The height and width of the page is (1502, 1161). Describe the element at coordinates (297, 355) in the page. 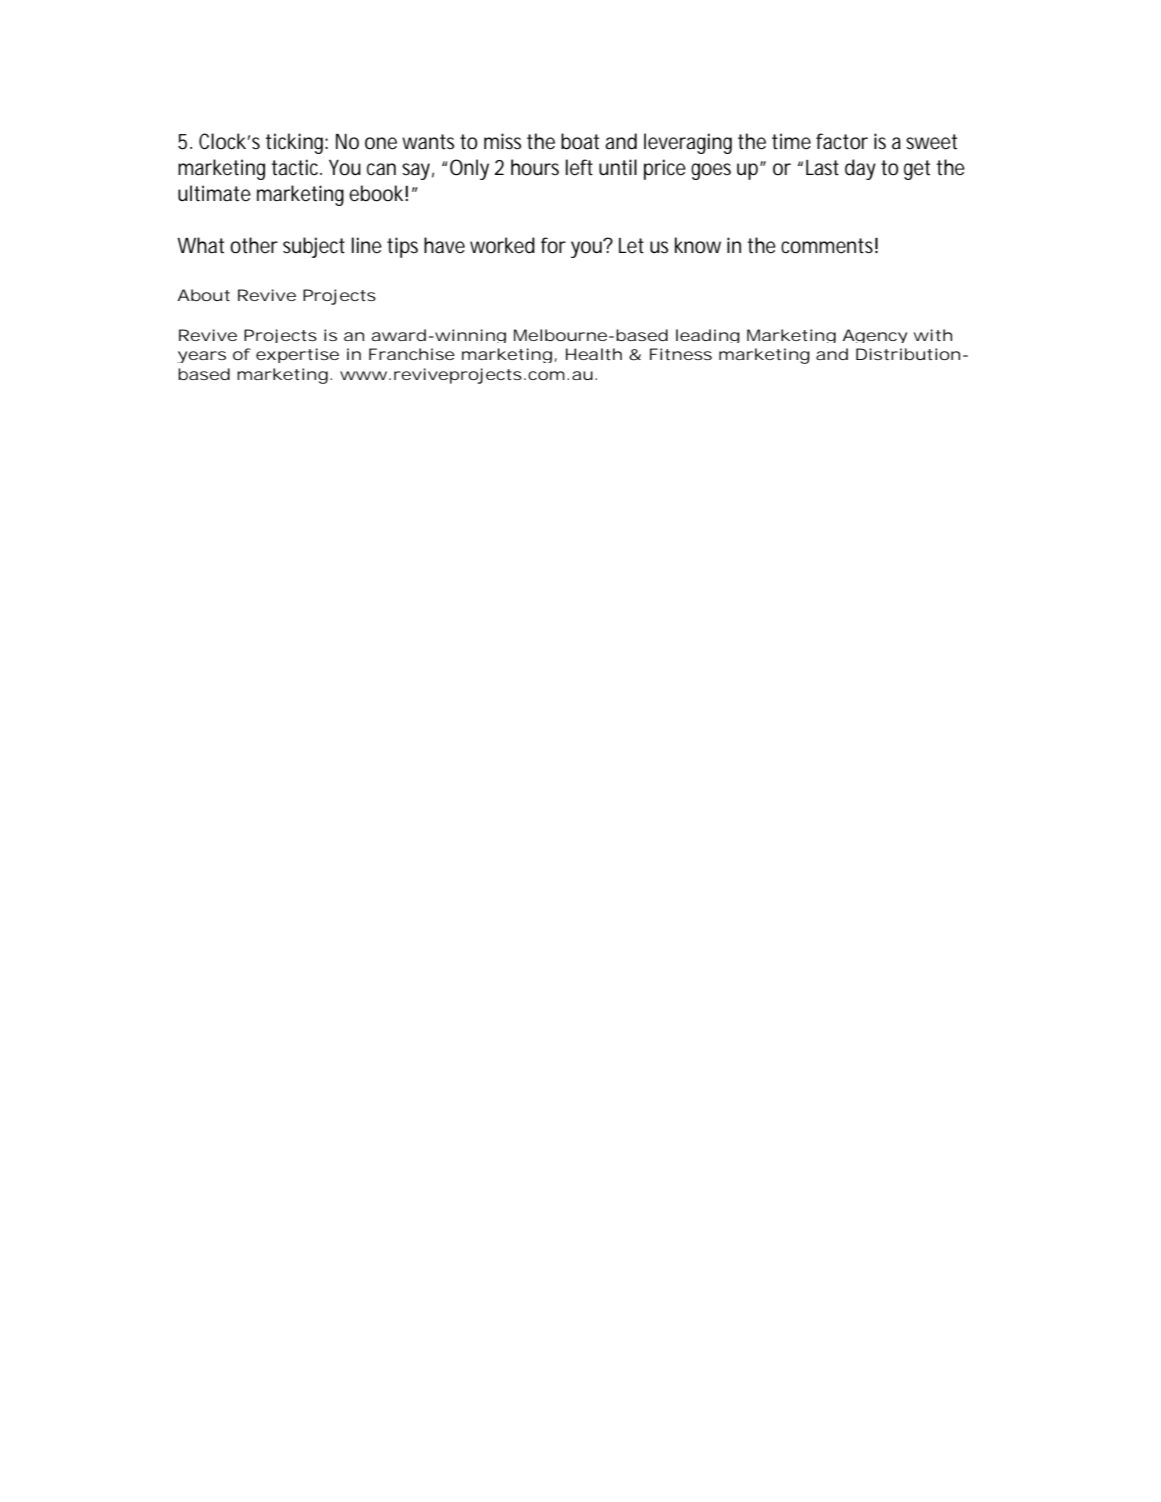

I see `expertise` at that location.
